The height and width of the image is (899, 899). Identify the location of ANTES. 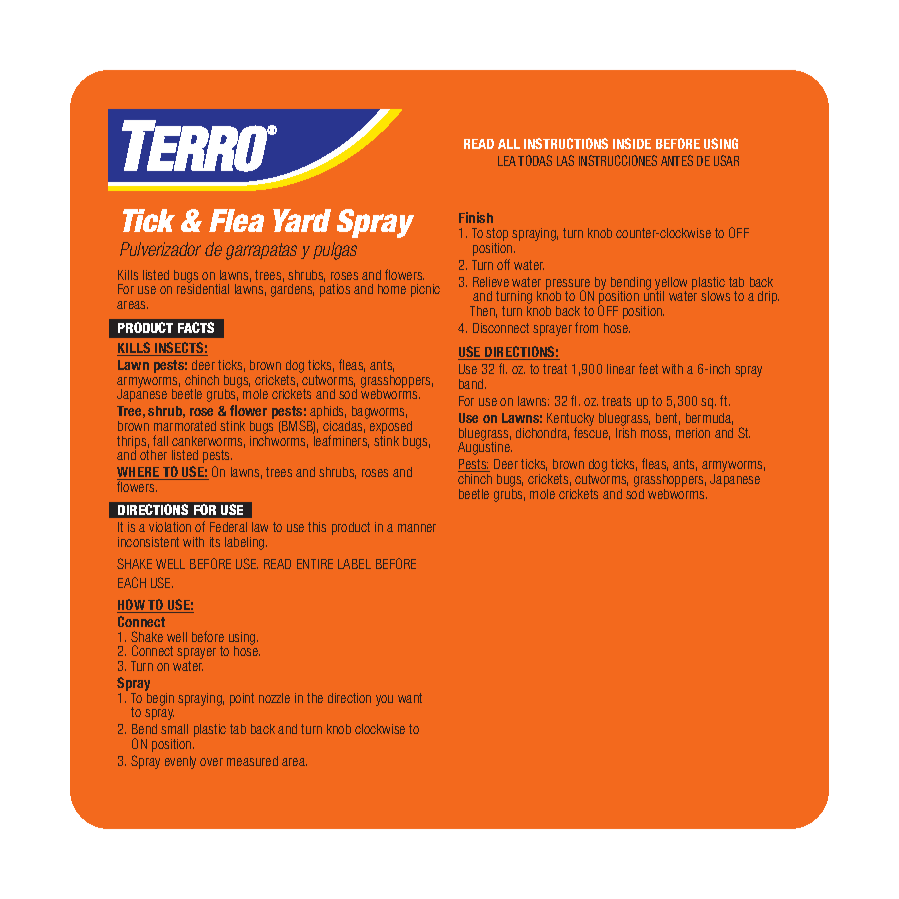
(677, 160).
